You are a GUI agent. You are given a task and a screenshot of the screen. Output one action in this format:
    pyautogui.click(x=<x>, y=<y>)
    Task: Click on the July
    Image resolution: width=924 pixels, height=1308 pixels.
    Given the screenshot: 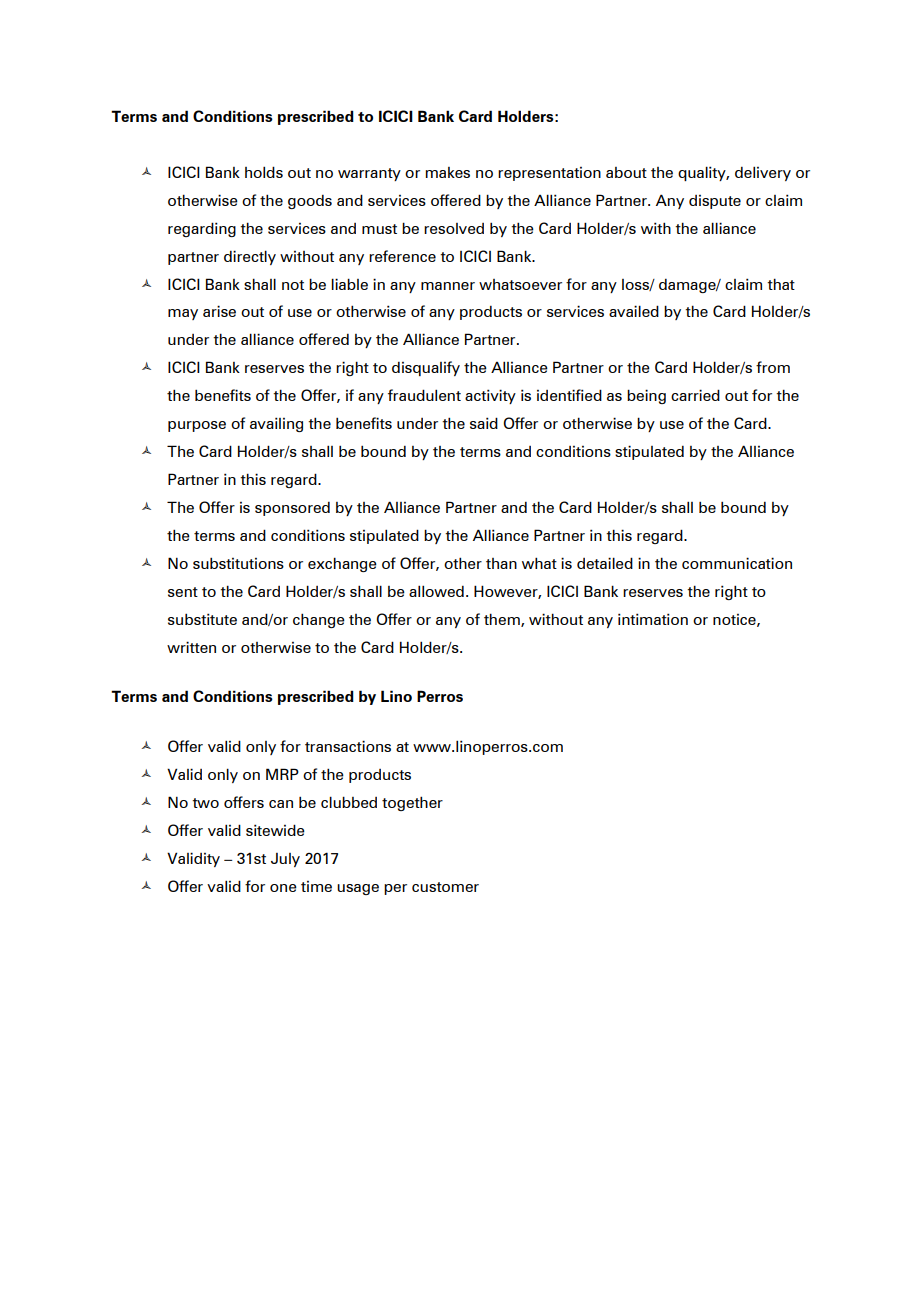 What is the action you would take?
    pyautogui.click(x=285, y=860)
